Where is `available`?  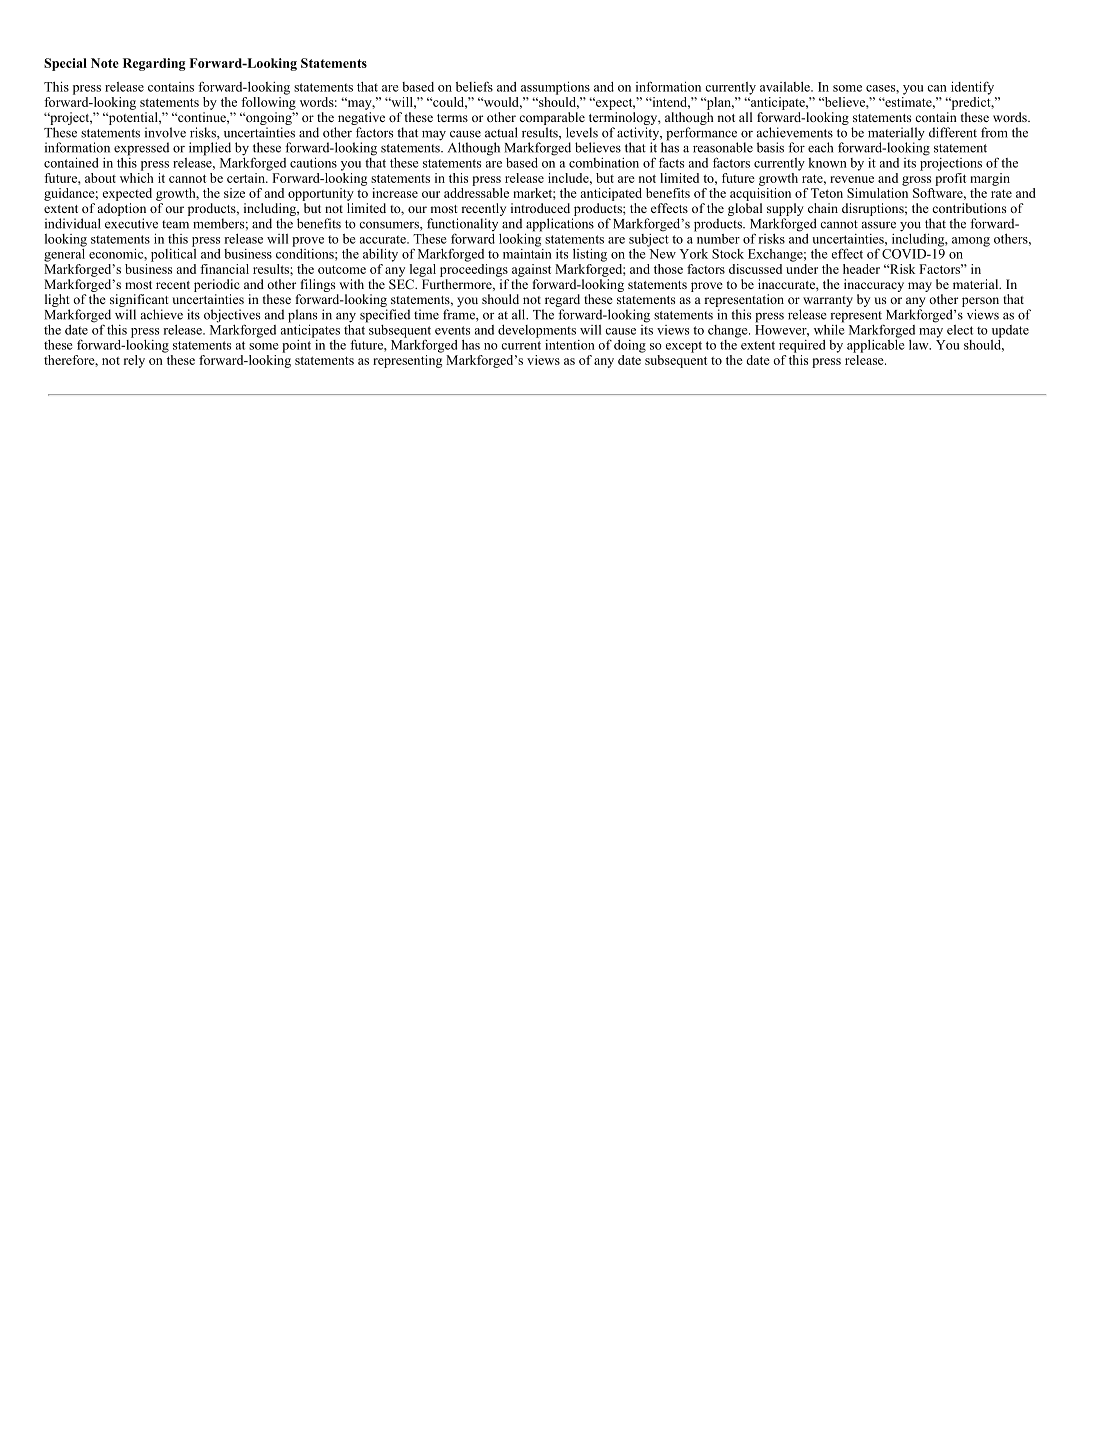 available is located at coordinates (786, 87).
